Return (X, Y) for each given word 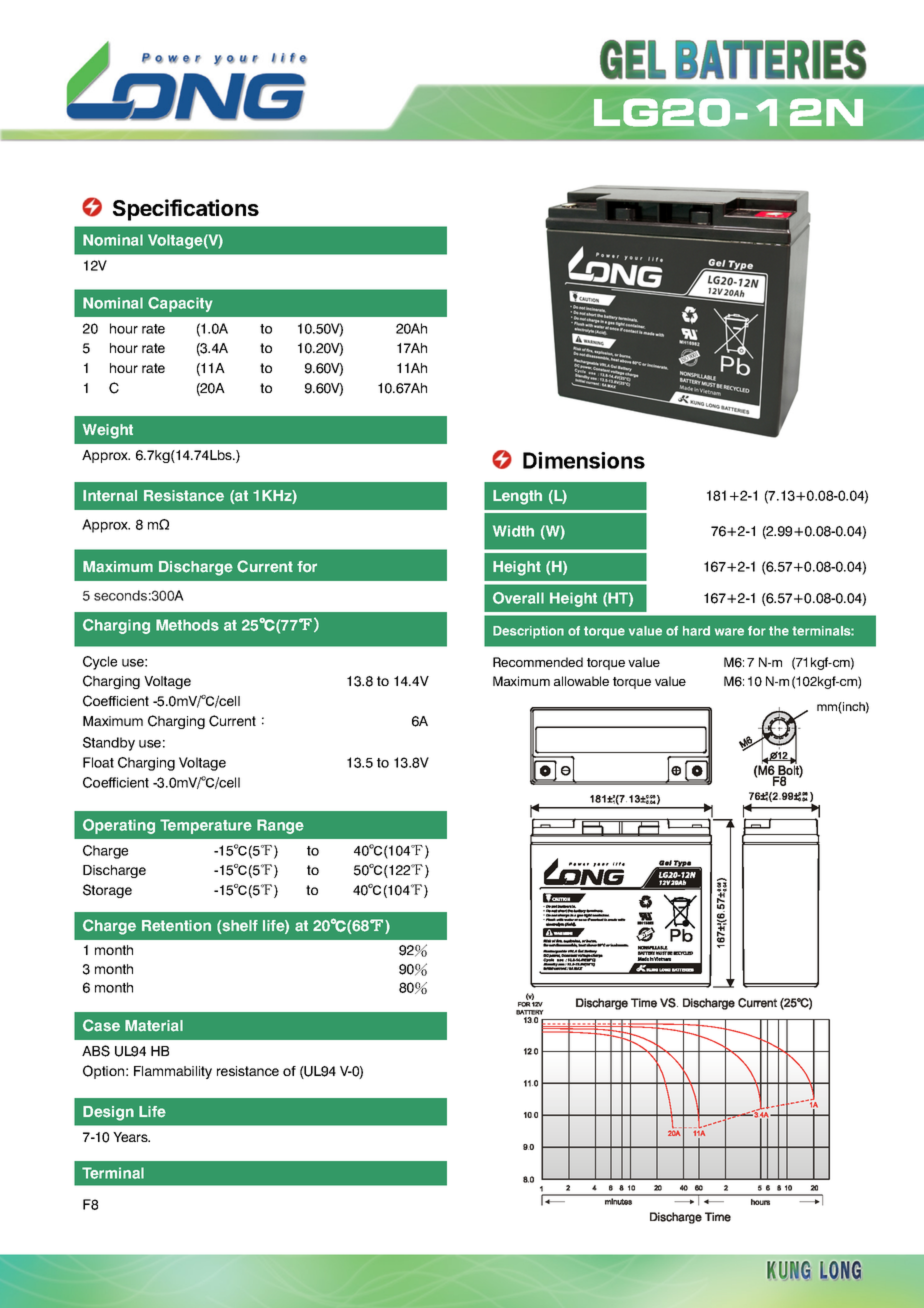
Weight (108, 431)
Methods (187, 625)
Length (517, 497)
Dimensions (584, 460)
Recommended (538, 662)
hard (696, 631)
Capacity (180, 304)
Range (280, 826)
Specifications (186, 210)
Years (131, 1137)
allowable (581, 681)
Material (154, 1026)
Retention (176, 926)
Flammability (173, 1072)
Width (513, 531)
